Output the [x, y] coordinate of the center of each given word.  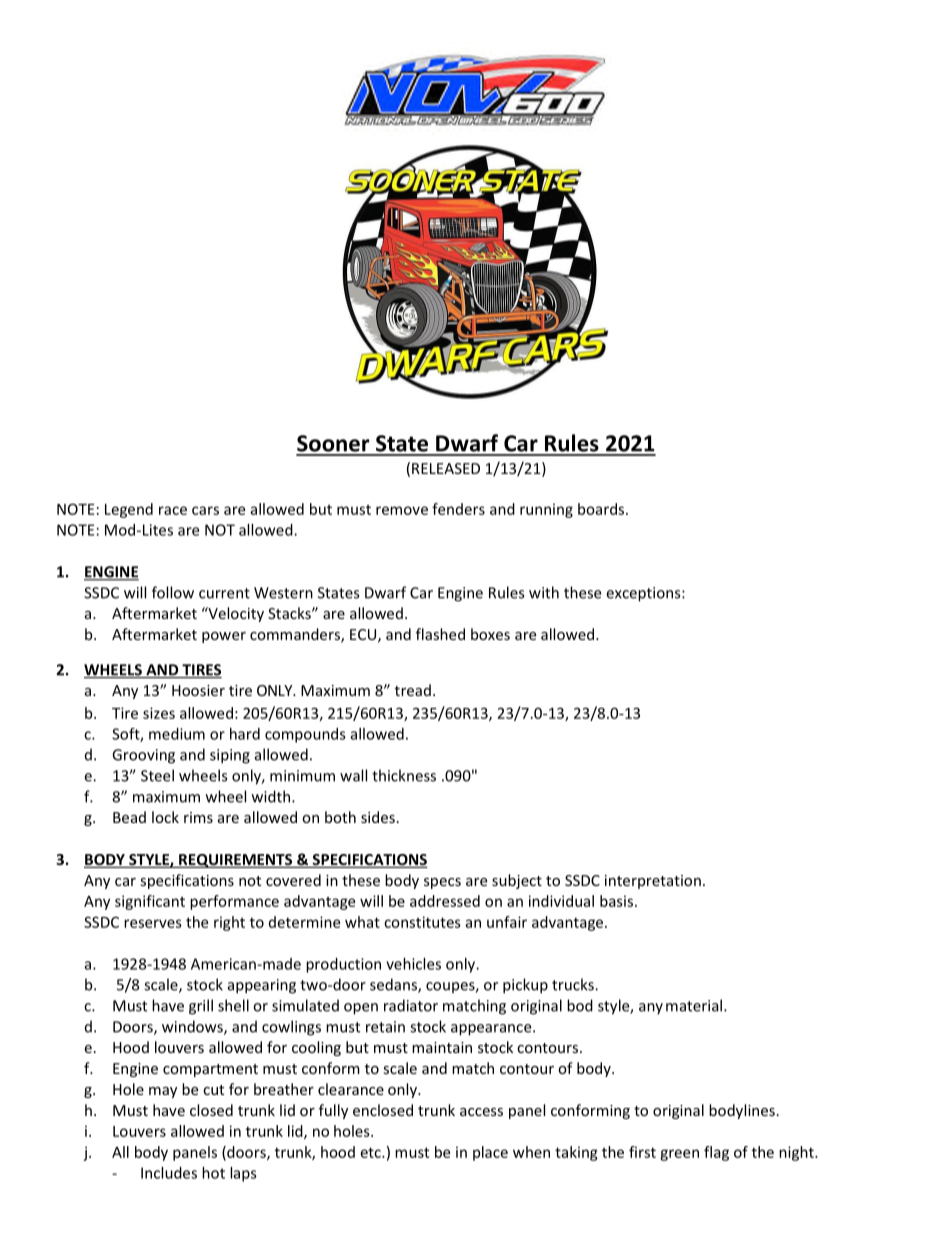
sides [378, 817]
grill [201, 1007]
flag [716, 1153]
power [224, 637]
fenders [458, 509]
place [490, 1153]
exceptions [644, 594]
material [694, 1005]
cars [205, 510]
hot [213, 1173]
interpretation [653, 882]
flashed [440, 634]
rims [198, 817]
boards [601, 509]
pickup [525, 986]
